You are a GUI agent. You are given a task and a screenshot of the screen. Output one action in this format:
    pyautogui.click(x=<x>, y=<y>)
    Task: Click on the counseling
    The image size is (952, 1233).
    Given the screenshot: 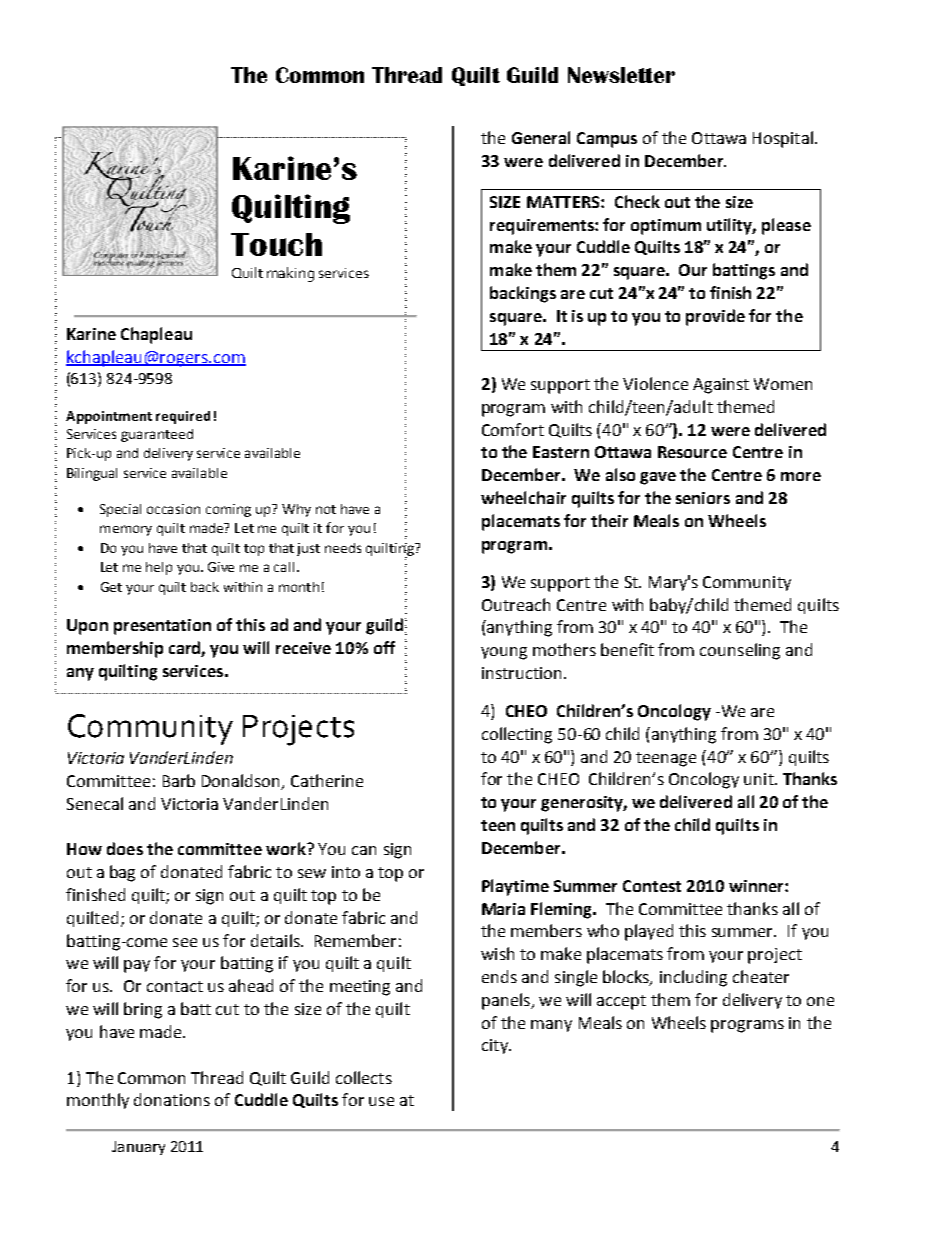 What is the action you would take?
    pyautogui.click(x=740, y=651)
